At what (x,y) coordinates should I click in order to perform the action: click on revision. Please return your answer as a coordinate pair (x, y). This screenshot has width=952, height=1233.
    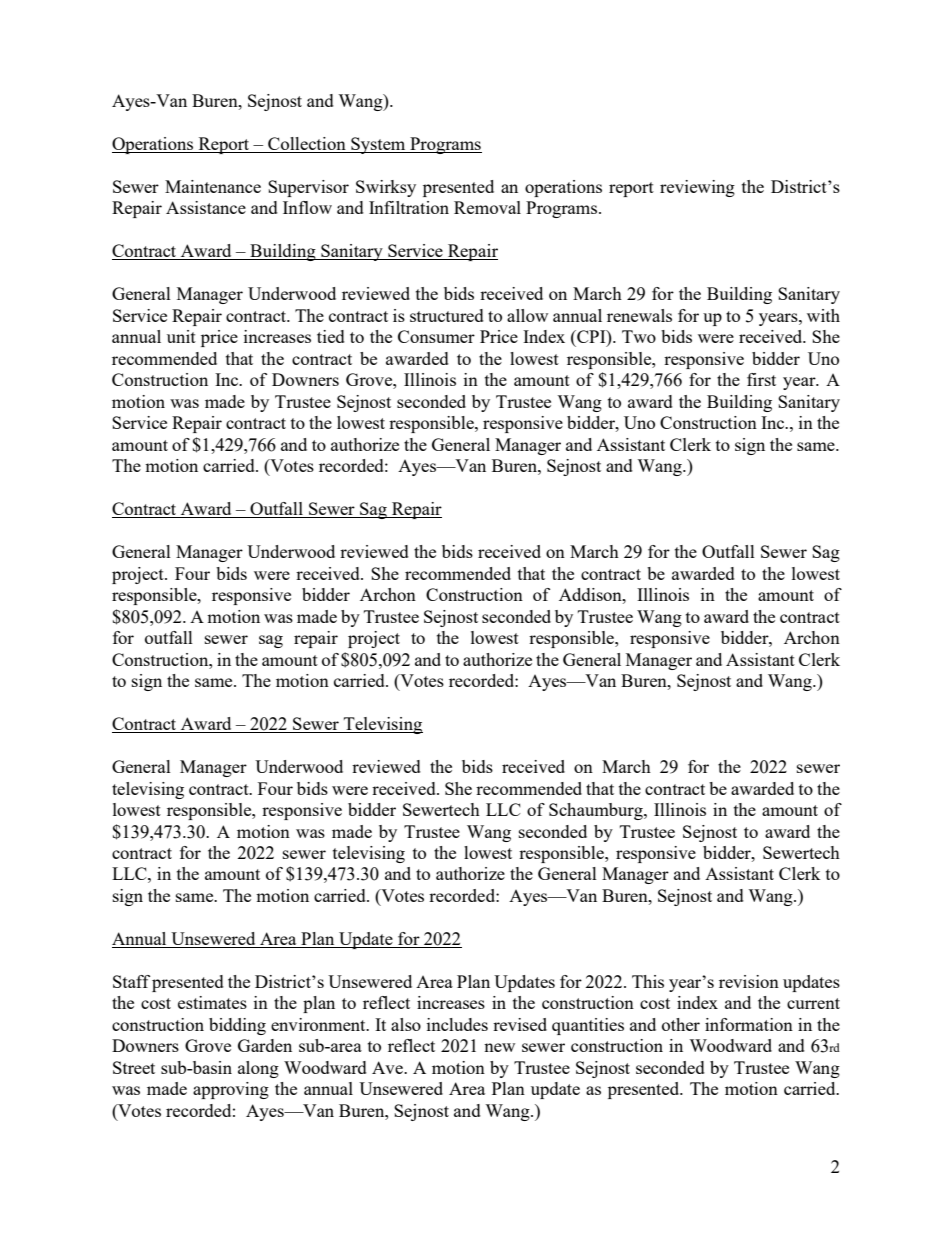
    Looking at the image, I should click on (749, 981).
